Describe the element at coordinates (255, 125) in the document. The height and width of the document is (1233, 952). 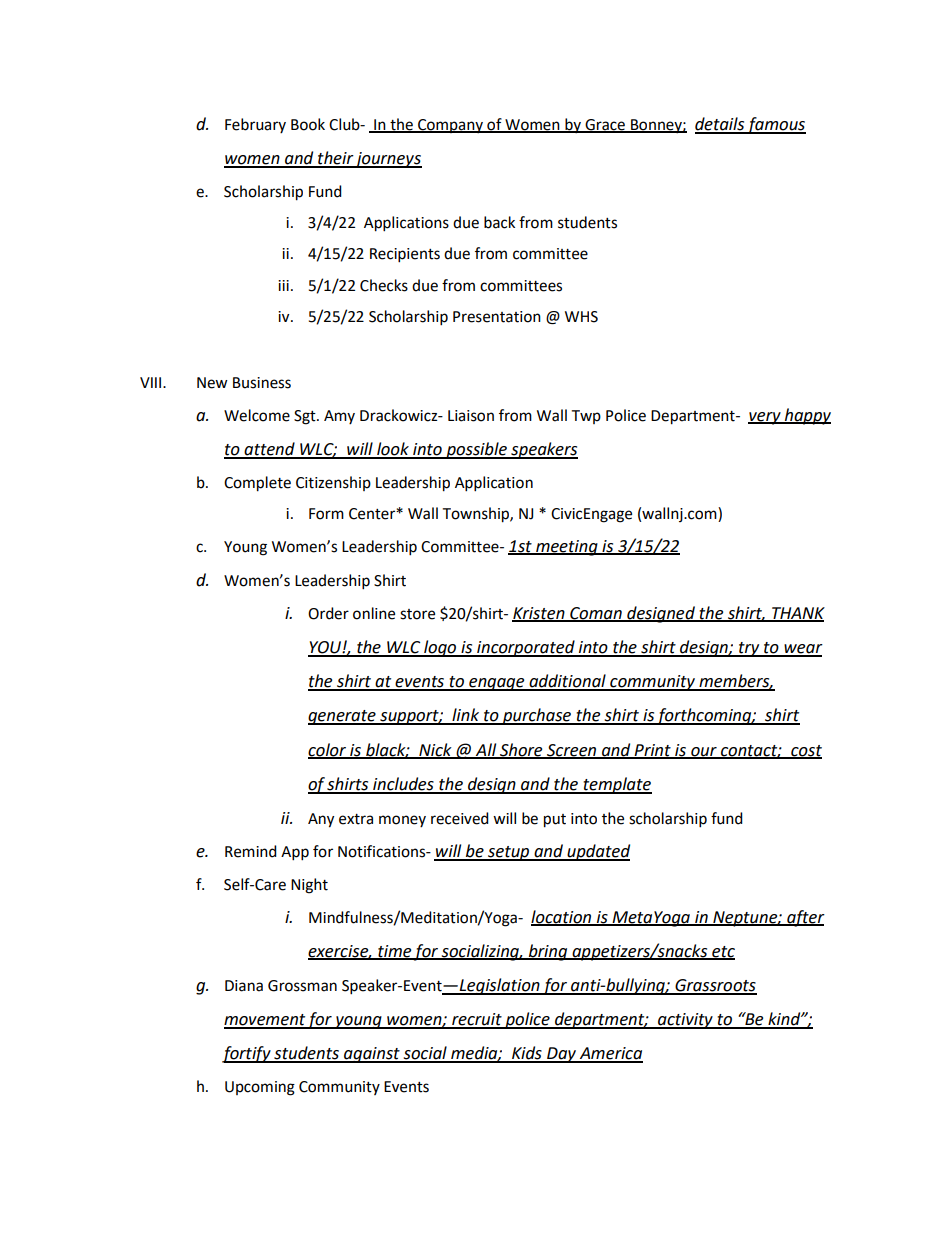
I see `February` at that location.
